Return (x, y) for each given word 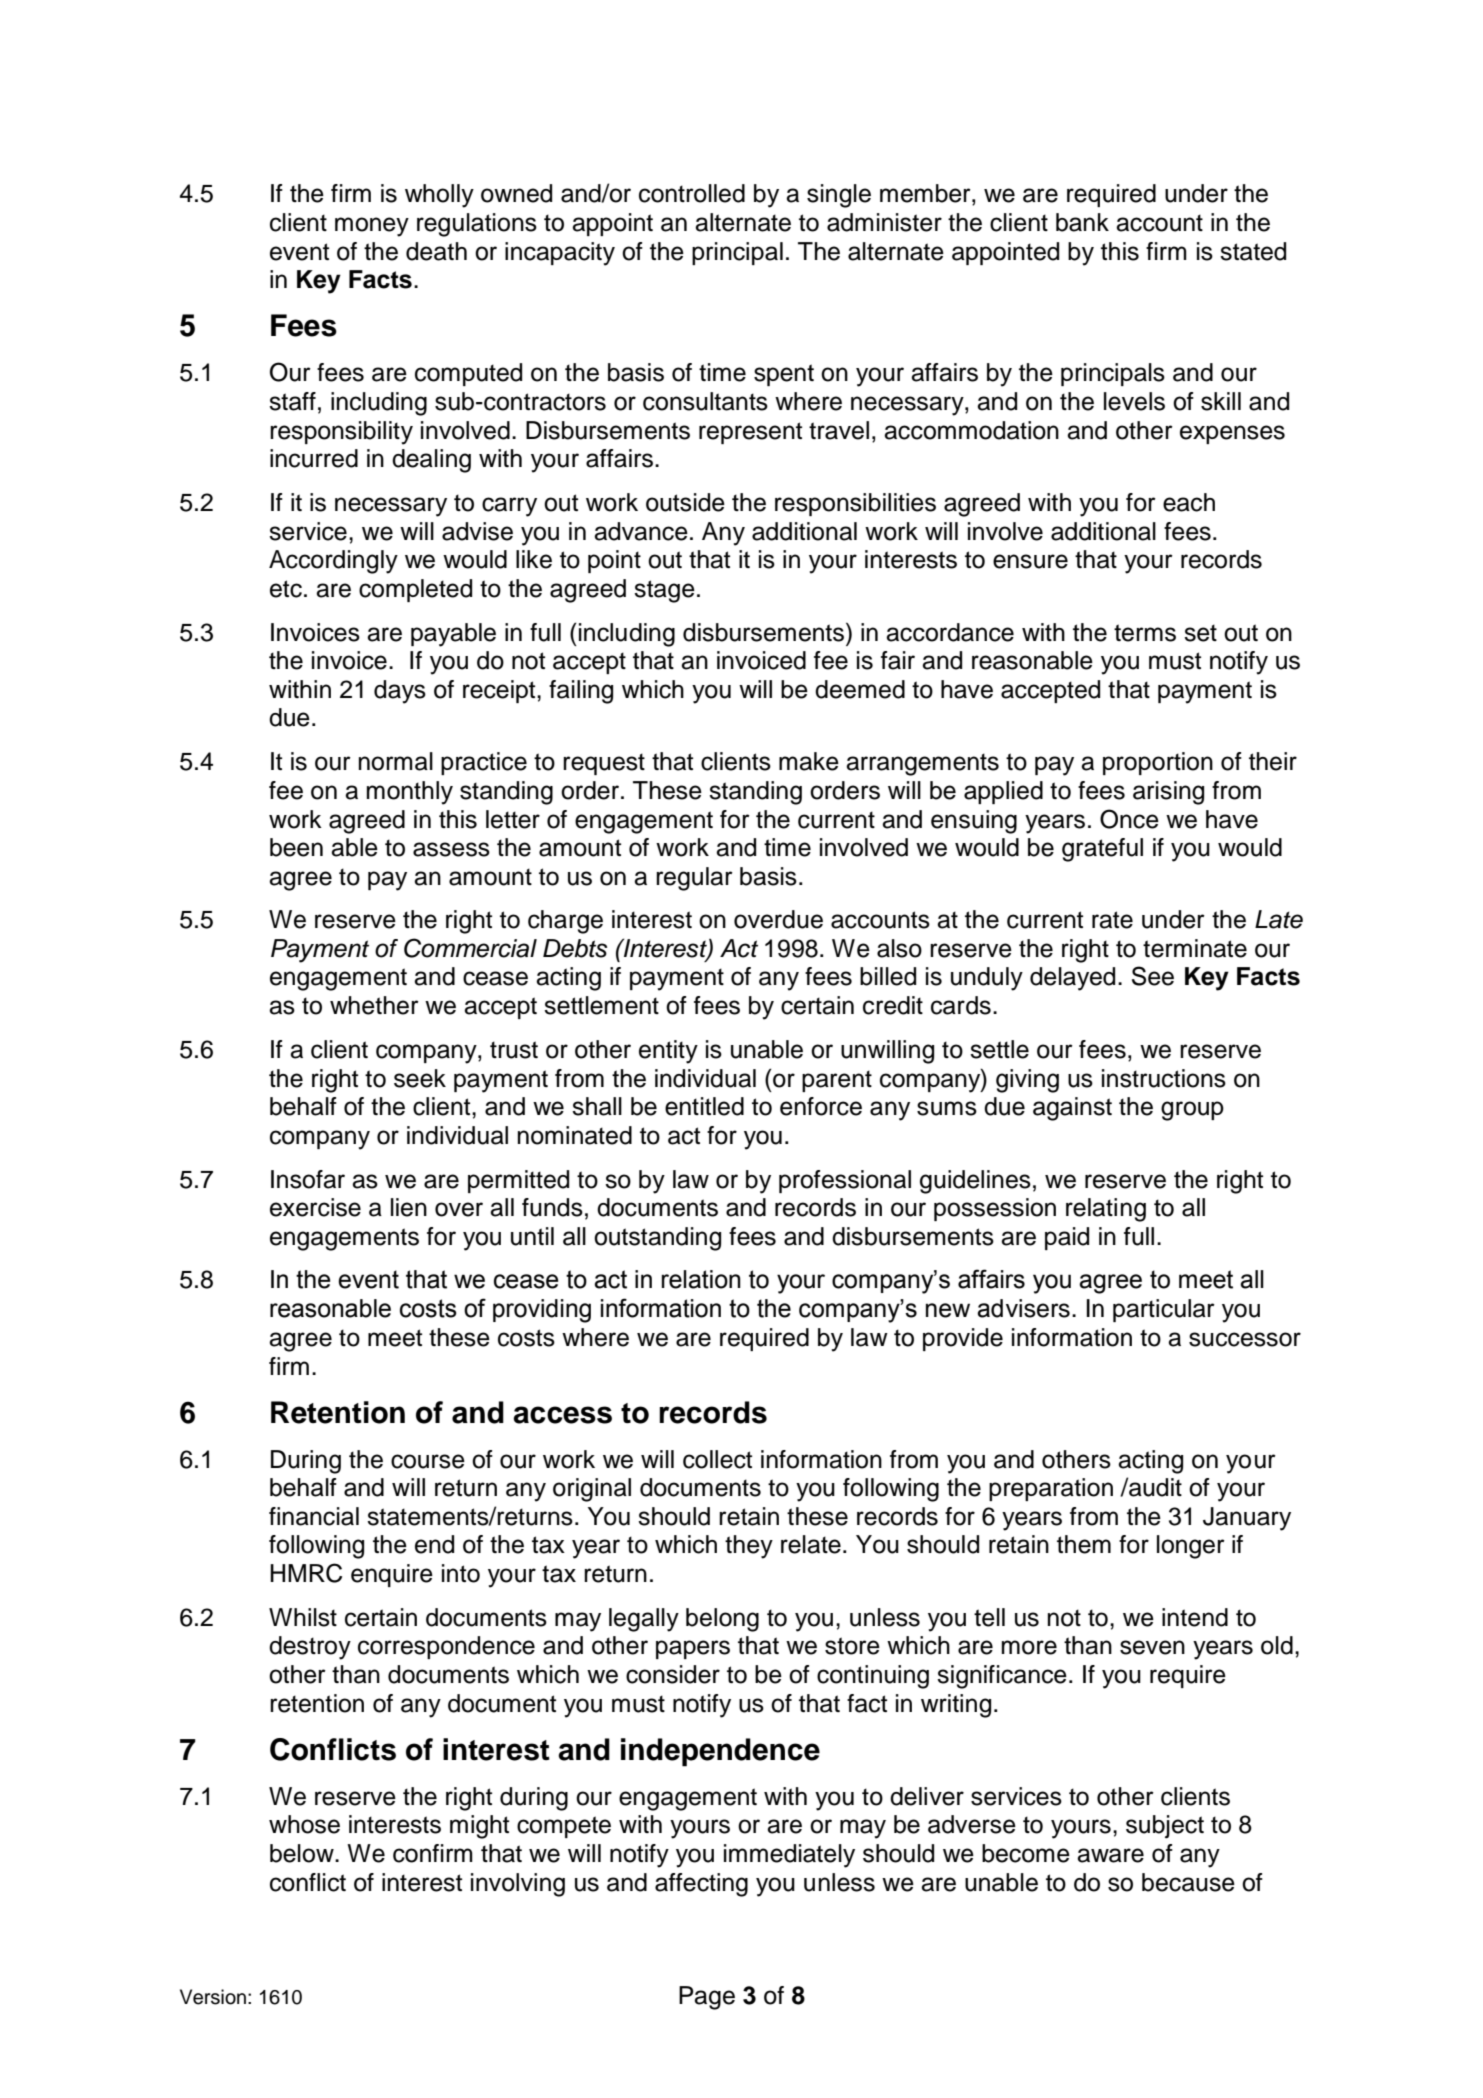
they (749, 1547)
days (400, 692)
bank (1082, 222)
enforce (821, 1106)
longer (1191, 1547)
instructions (1164, 1078)
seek (420, 1078)
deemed (860, 689)
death (436, 251)
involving (518, 1885)
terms (1145, 633)
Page (707, 1998)
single (839, 196)
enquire (392, 1575)
